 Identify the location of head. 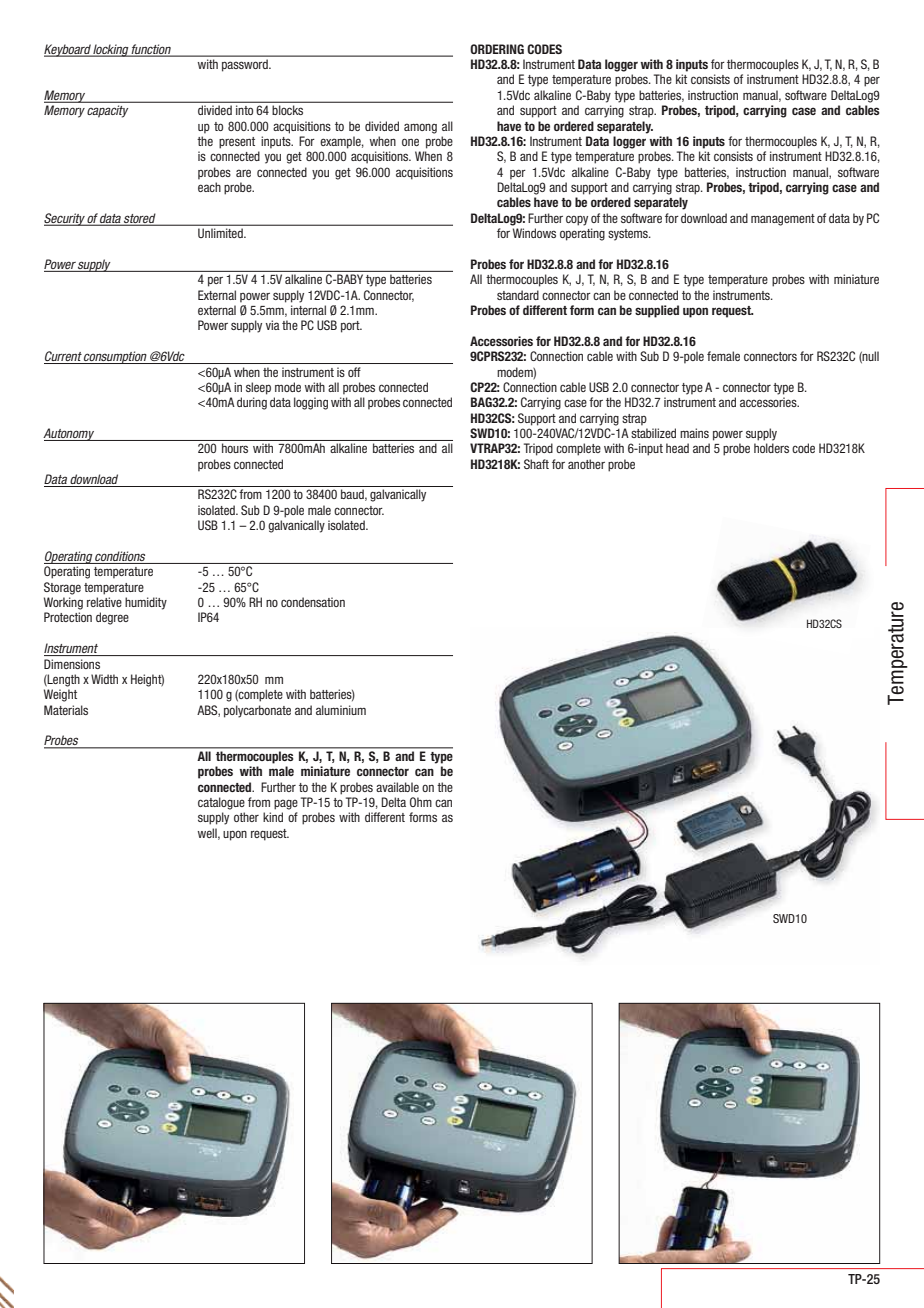
(677, 448).
